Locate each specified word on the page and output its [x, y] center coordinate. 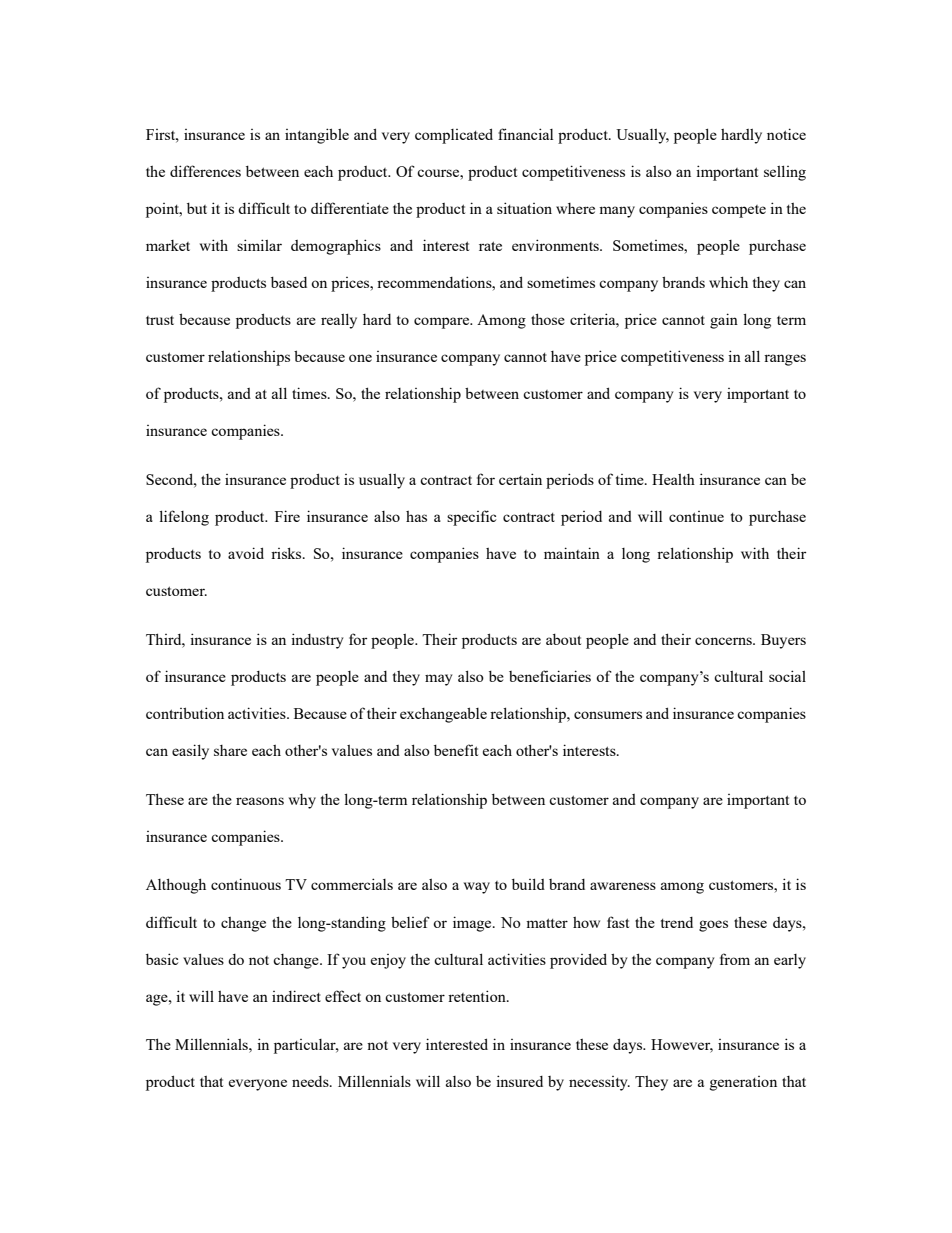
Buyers [783, 641]
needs [311, 1081]
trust [160, 320]
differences [205, 171]
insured [519, 1081]
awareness [623, 886]
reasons [260, 801]
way [477, 888]
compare [443, 323]
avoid [246, 553]
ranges [785, 360]
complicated [454, 136]
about [563, 639]
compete [739, 211]
